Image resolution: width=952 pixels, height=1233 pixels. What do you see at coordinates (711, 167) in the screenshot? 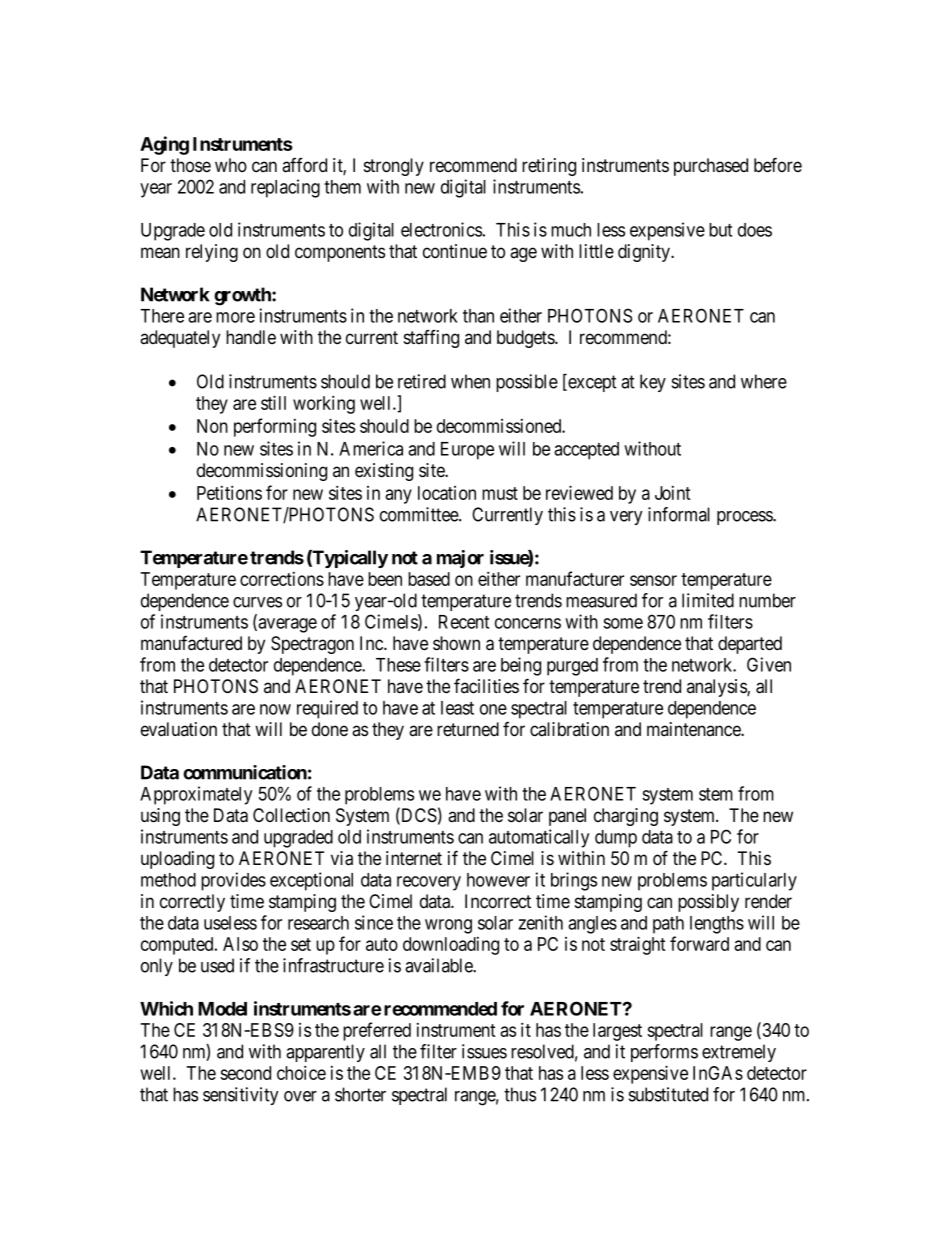
I see `purchased` at bounding box center [711, 167].
